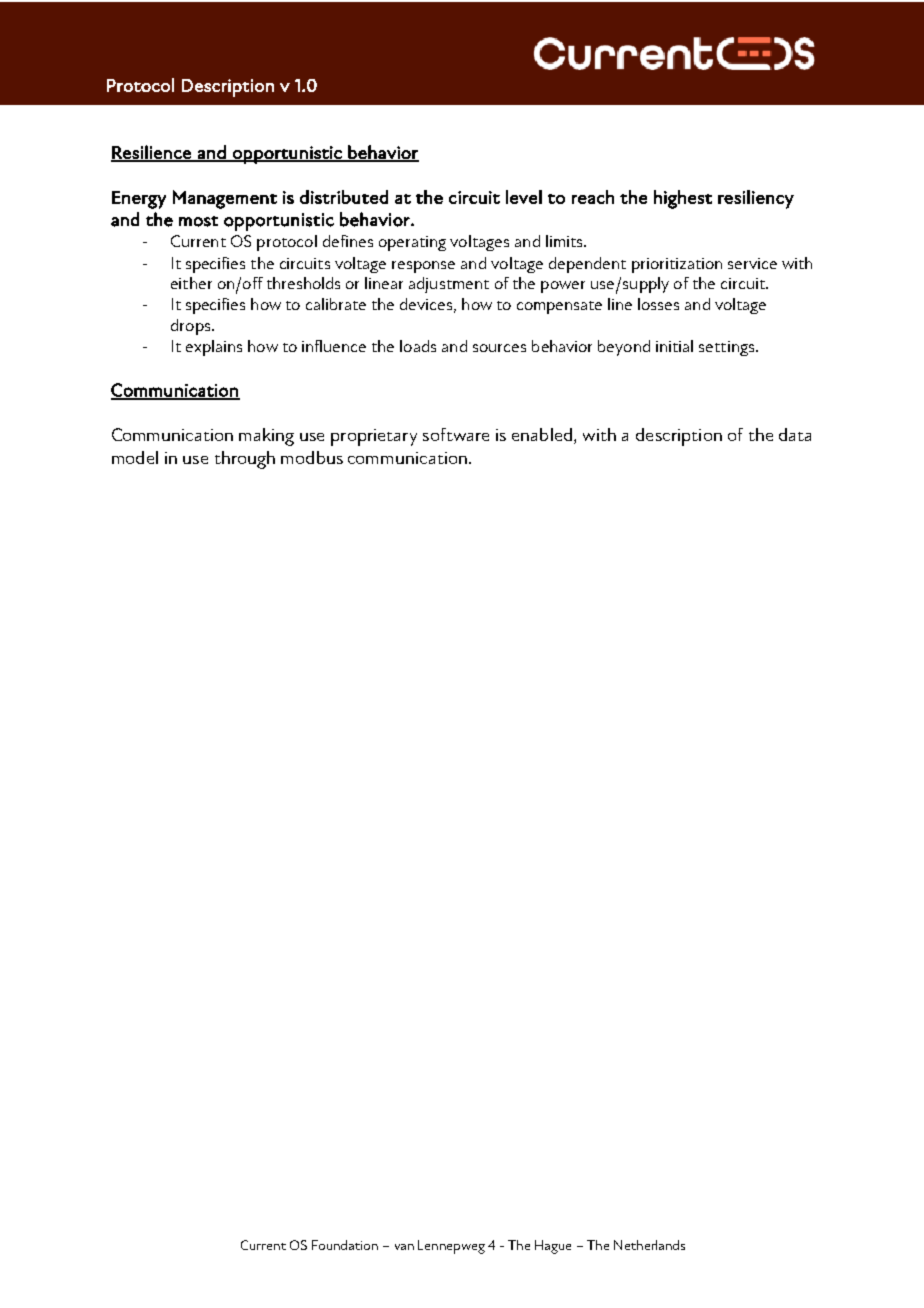  What do you see at coordinates (524, 197) in the screenshot?
I see `level` at bounding box center [524, 197].
